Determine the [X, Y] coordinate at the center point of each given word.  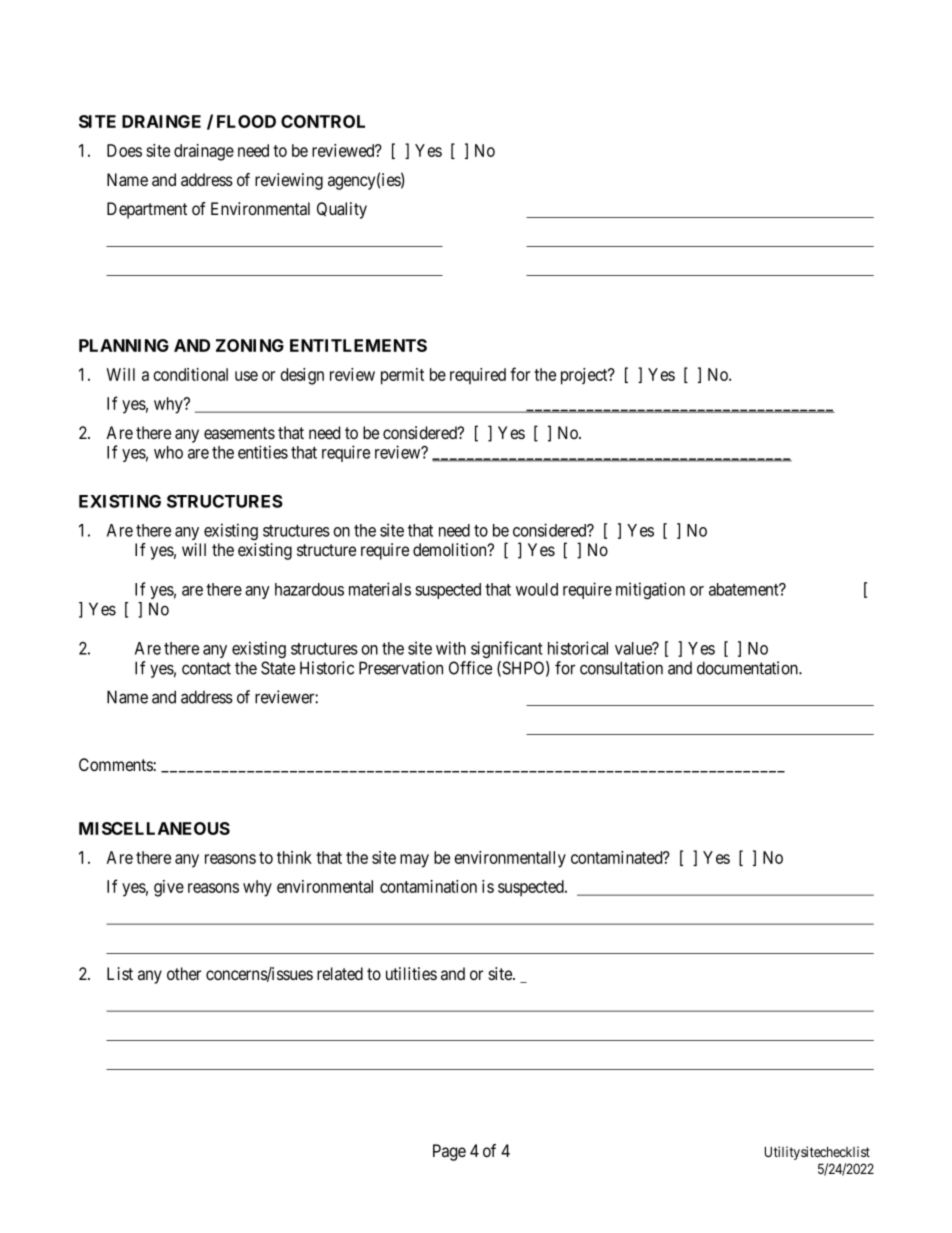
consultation [621, 668]
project [585, 376]
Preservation [401, 668]
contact [206, 668]
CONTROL [323, 121]
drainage [204, 152]
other [184, 973]
